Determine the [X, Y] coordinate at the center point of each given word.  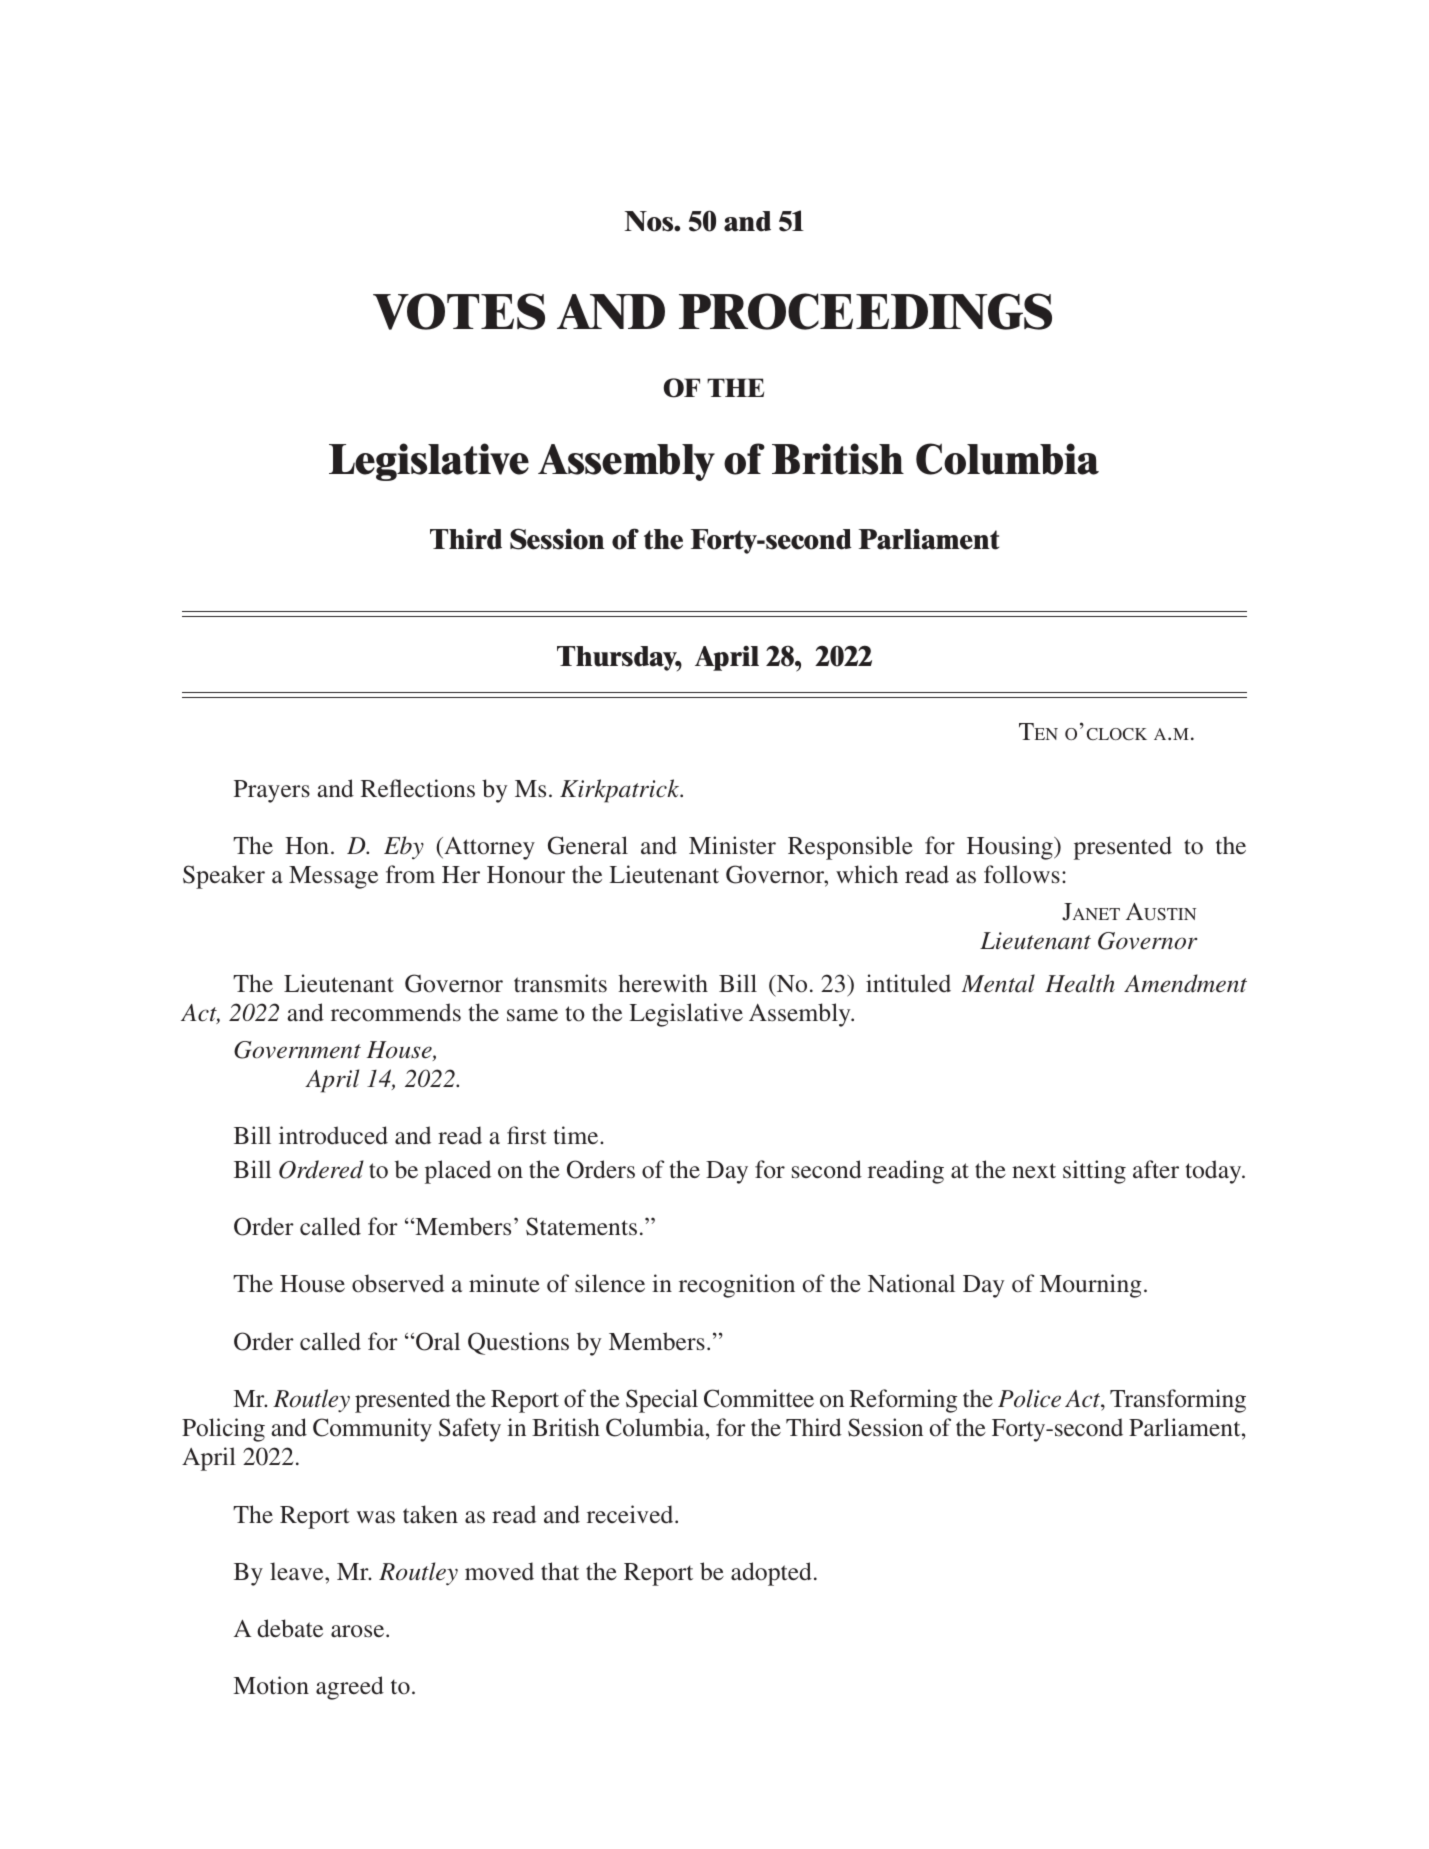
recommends [396, 1012]
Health [1080, 983]
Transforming [1178, 1401]
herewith [663, 983]
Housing [1011, 848]
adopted [771, 1574]
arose [359, 1631]
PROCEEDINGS [865, 311]
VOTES [459, 311]
